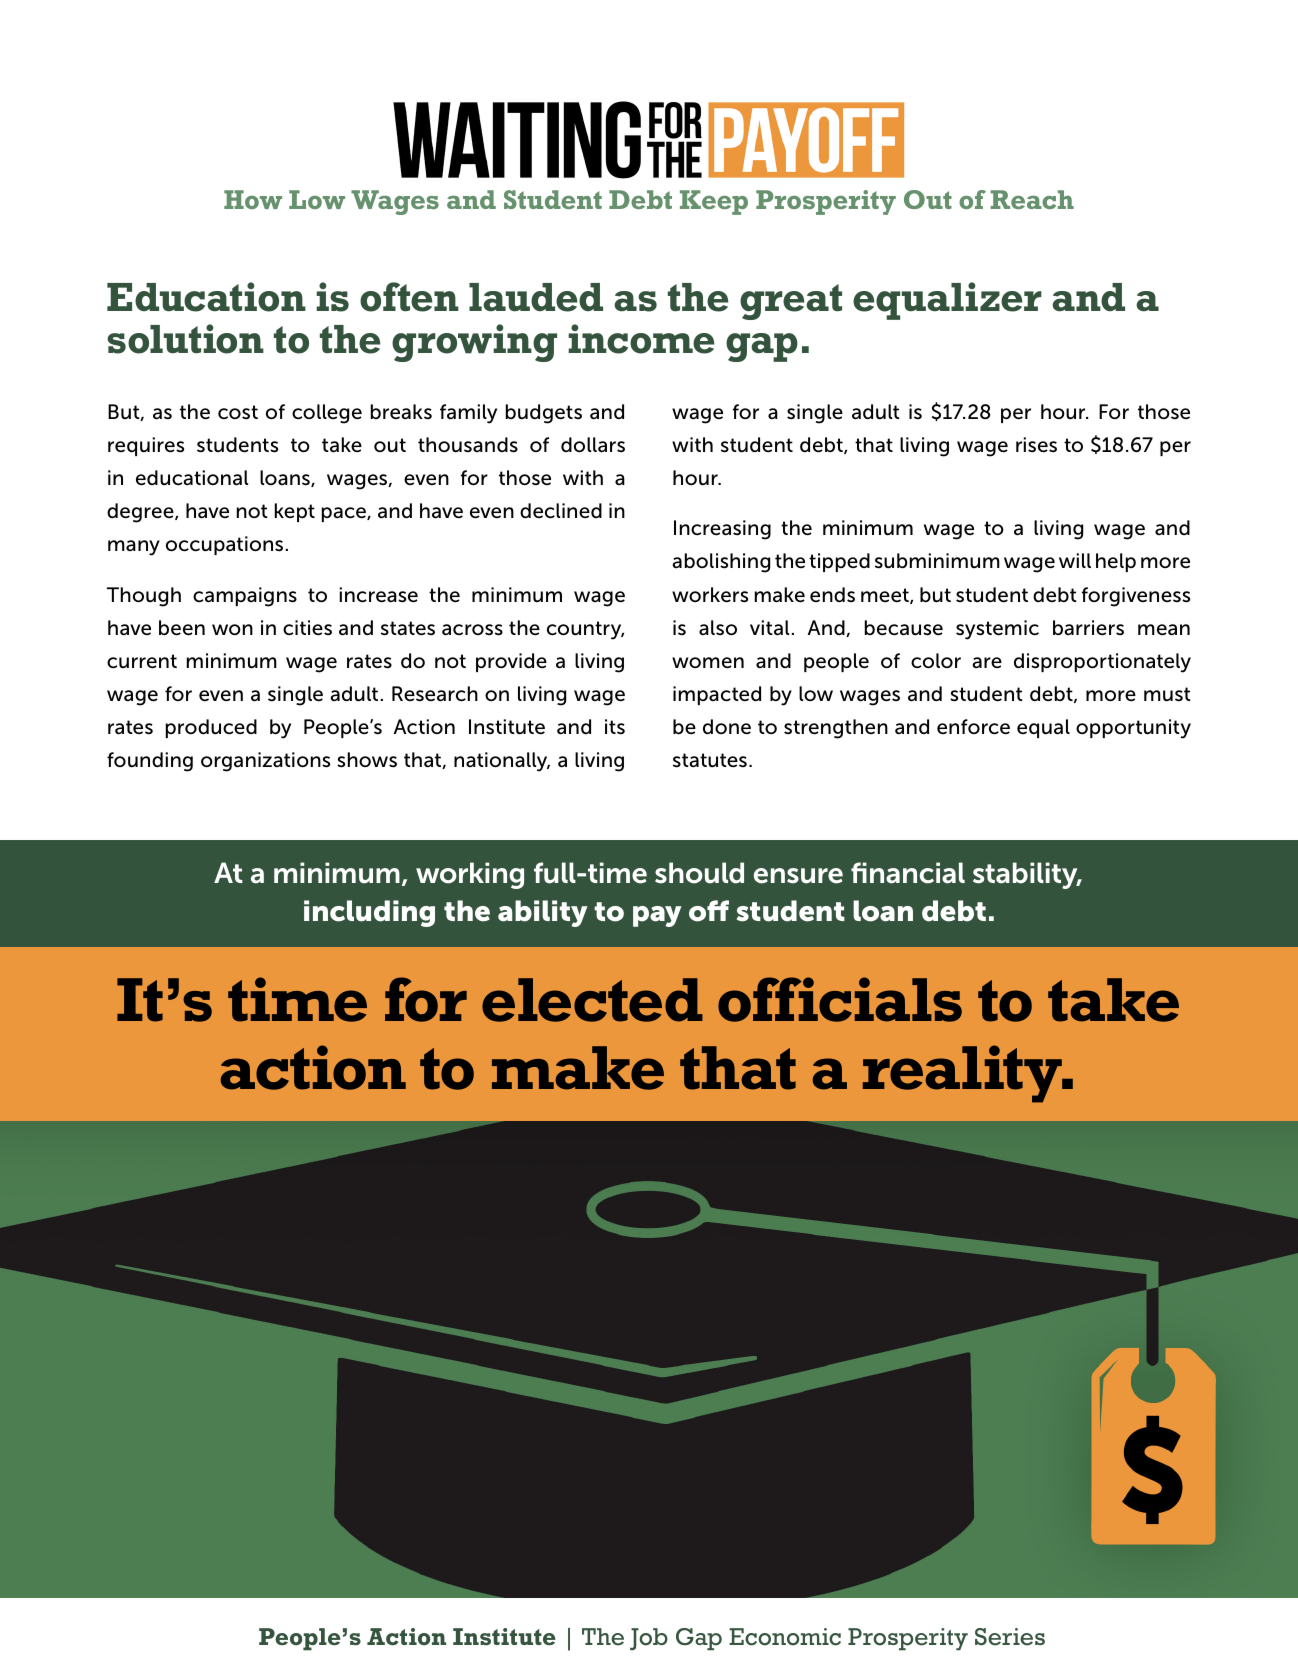  I want to click on solution, so click(185, 339).
